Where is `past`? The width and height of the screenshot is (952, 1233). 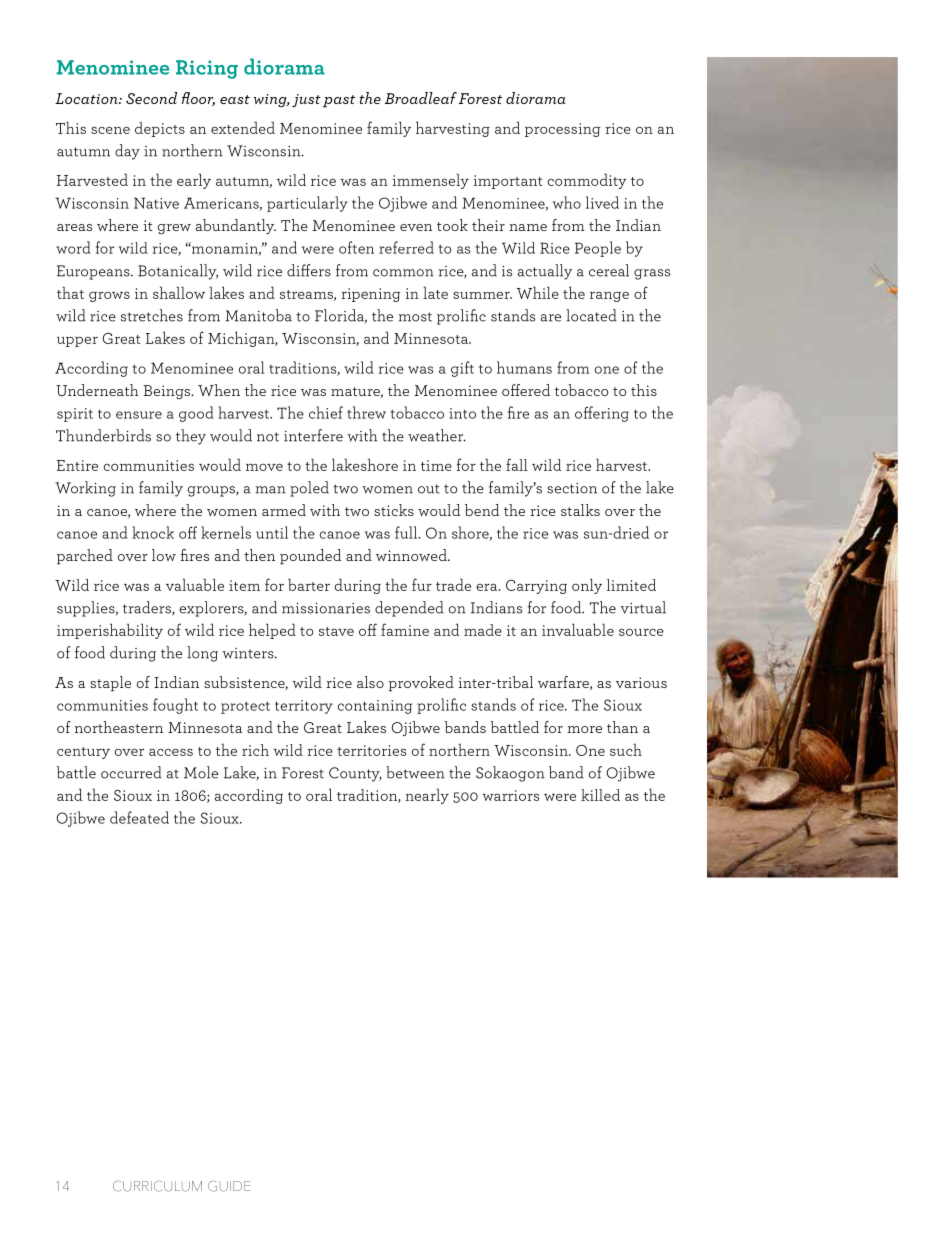 past is located at coordinates (339, 101).
